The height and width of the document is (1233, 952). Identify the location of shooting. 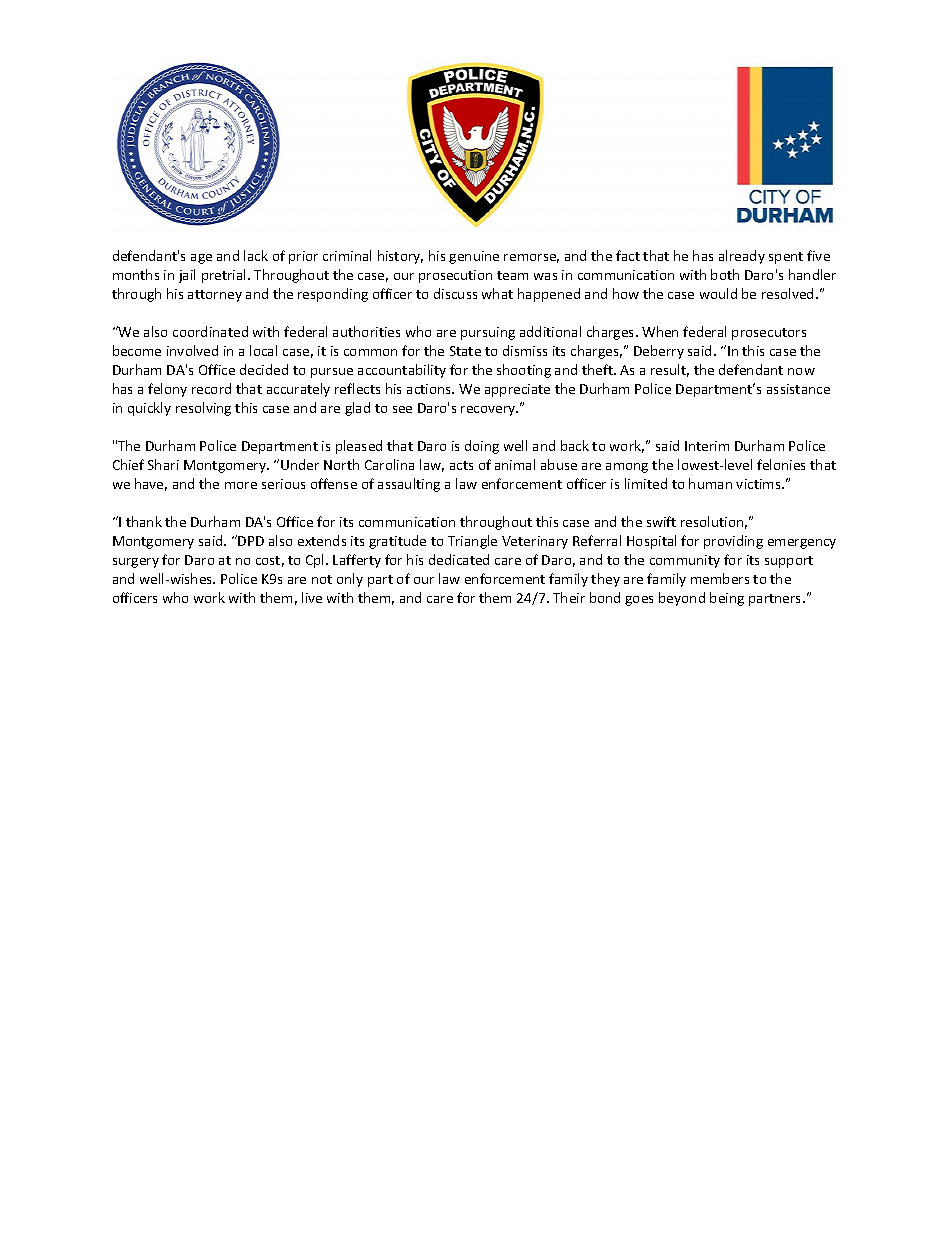
(524, 371).
